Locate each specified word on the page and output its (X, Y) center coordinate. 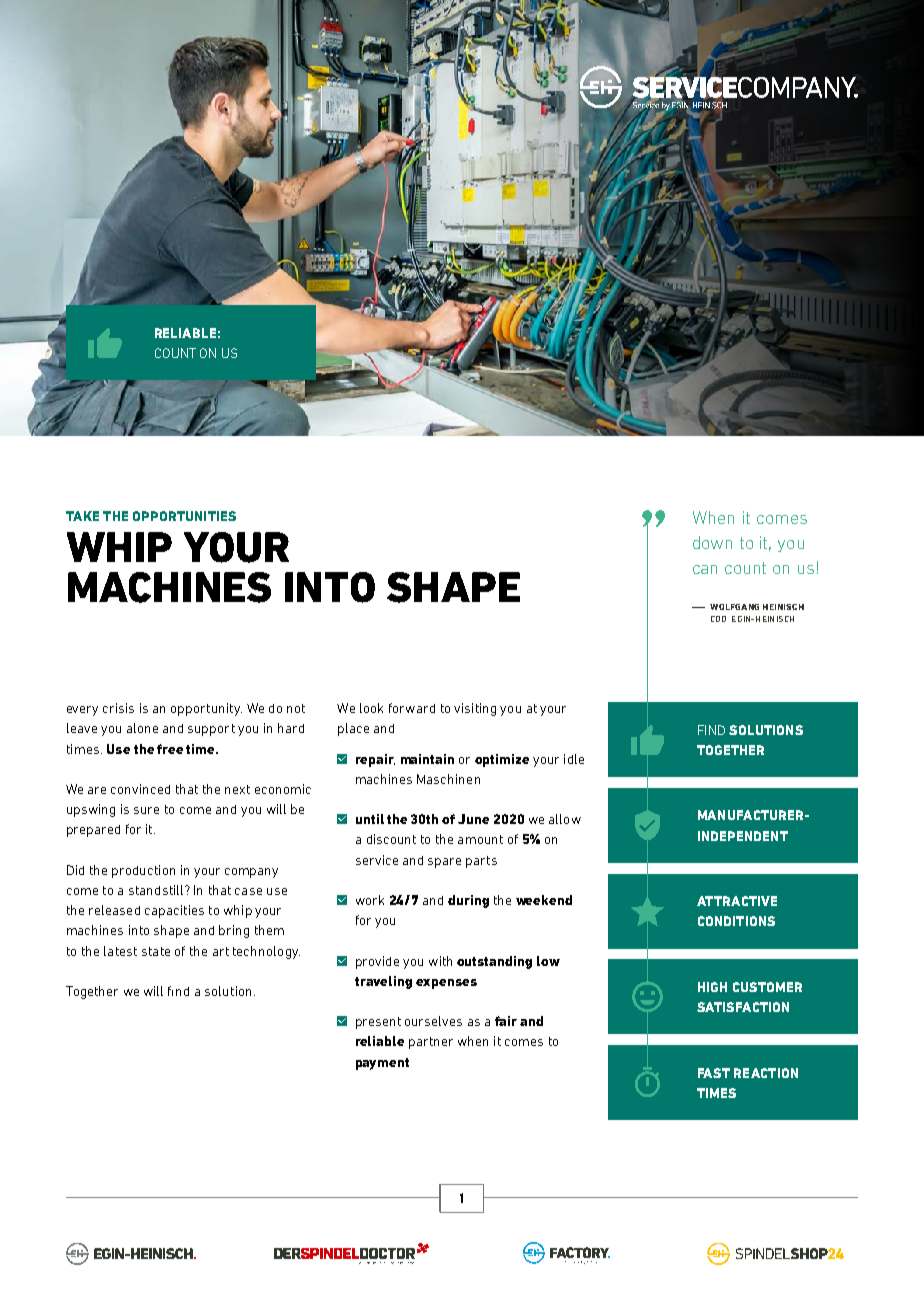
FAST (714, 1073)
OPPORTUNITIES (184, 516)
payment (382, 1064)
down (712, 542)
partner (431, 1043)
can (705, 569)
